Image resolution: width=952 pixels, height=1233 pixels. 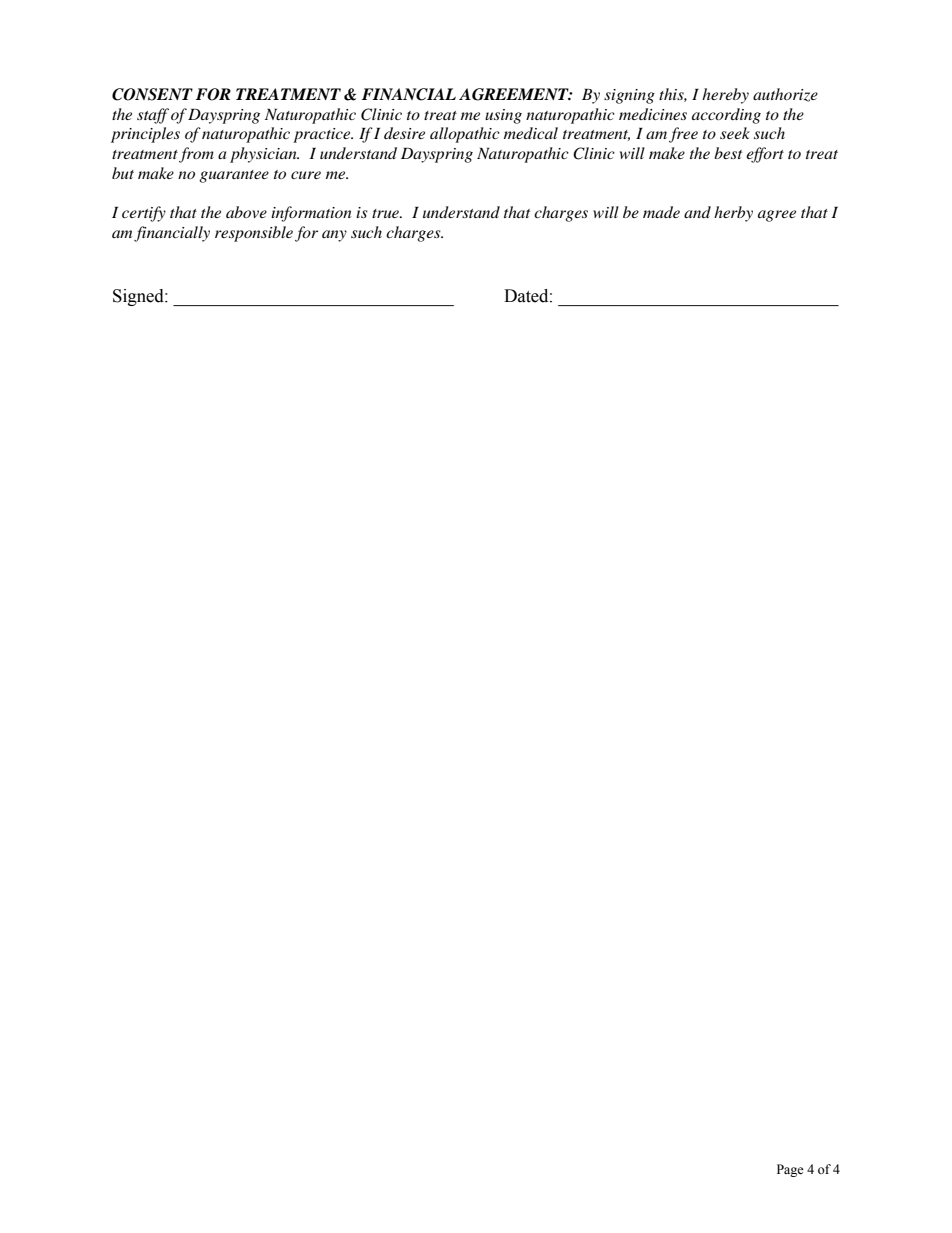 What do you see at coordinates (790, 1170) in the page?
I see `Page` at bounding box center [790, 1170].
